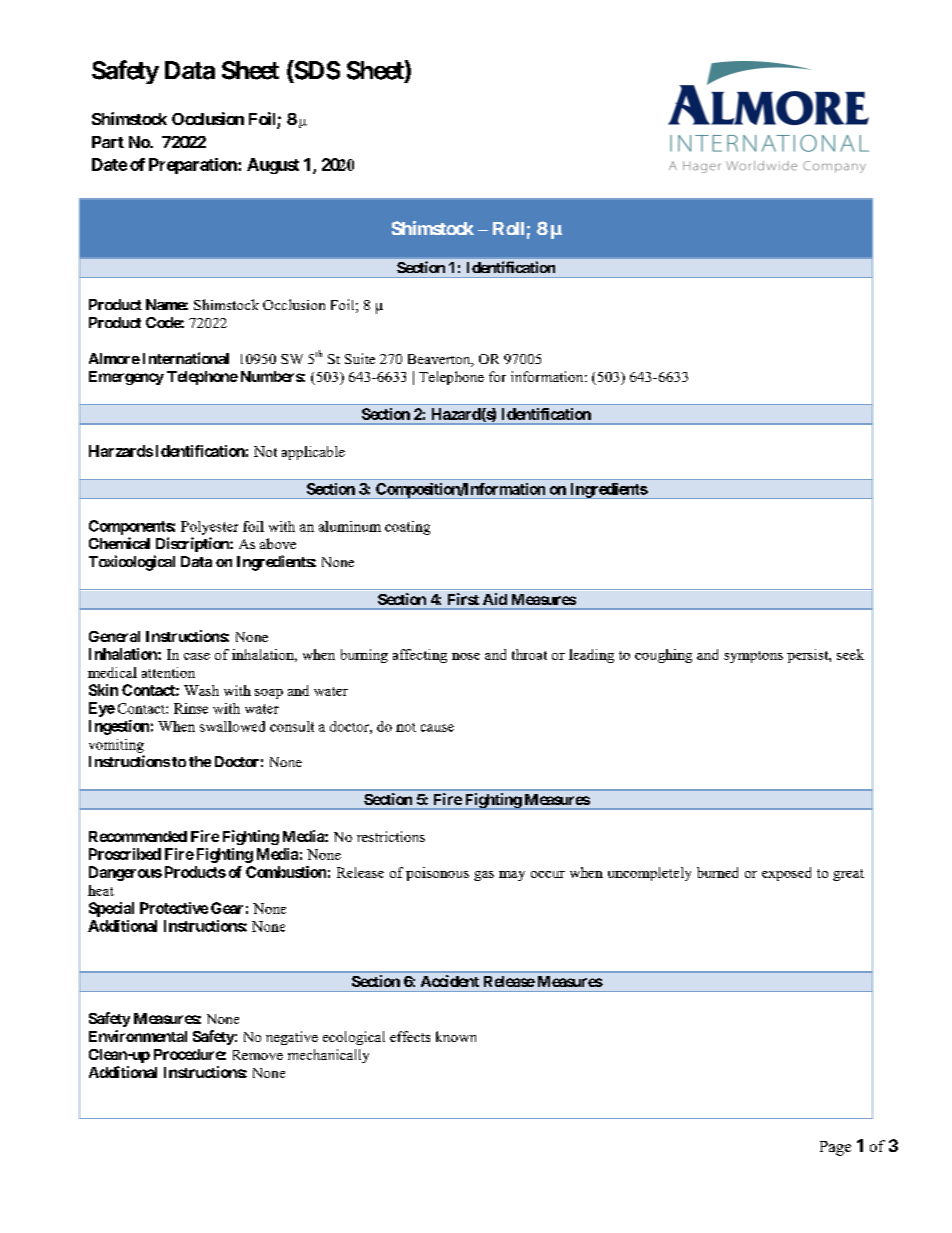 The width and height of the document is (952, 1233). Describe the element at coordinates (273, 166) in the document. I see `August` at that location.
